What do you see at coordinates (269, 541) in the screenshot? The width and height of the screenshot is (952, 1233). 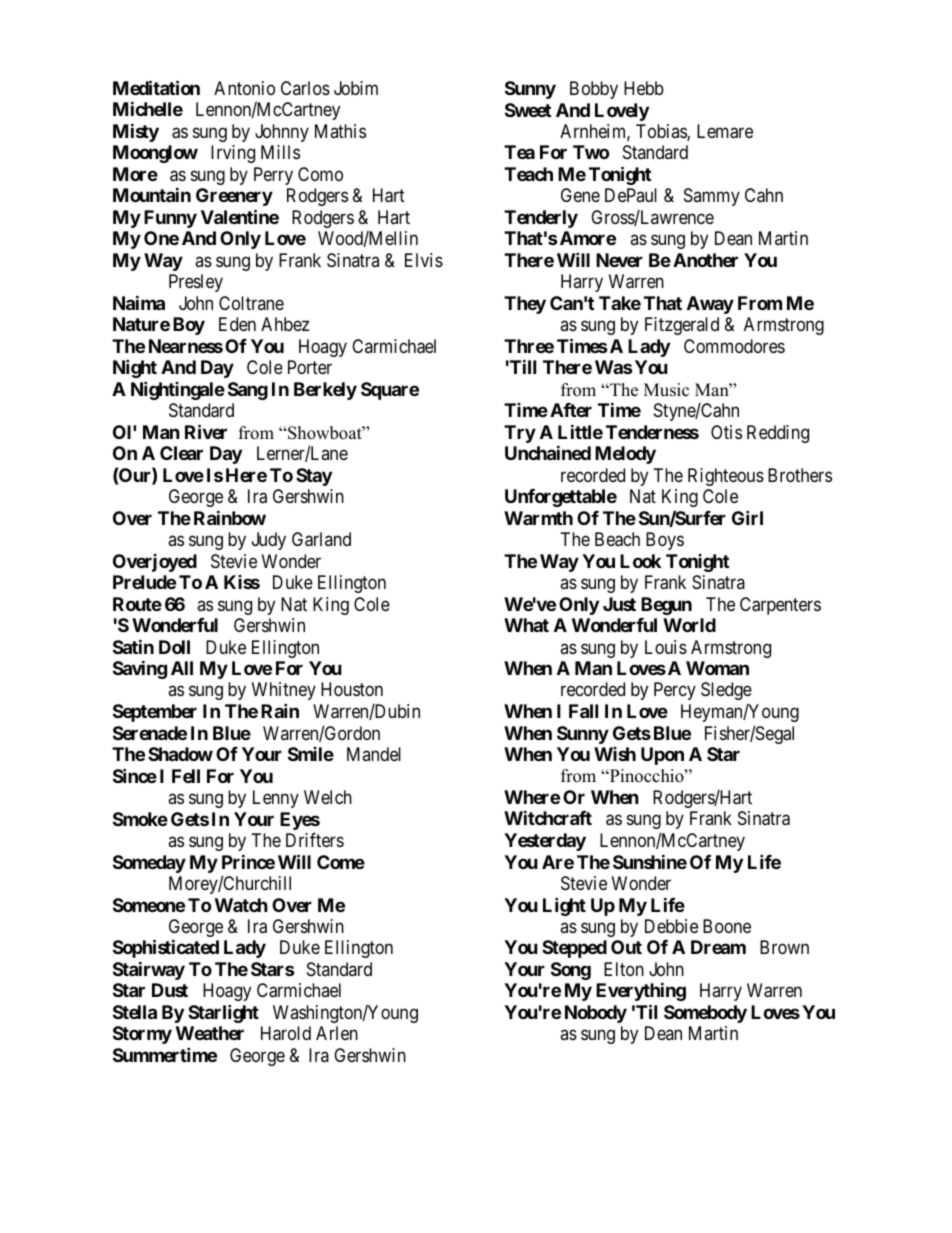 I see `Judy` at bounding box center [269, 541].
